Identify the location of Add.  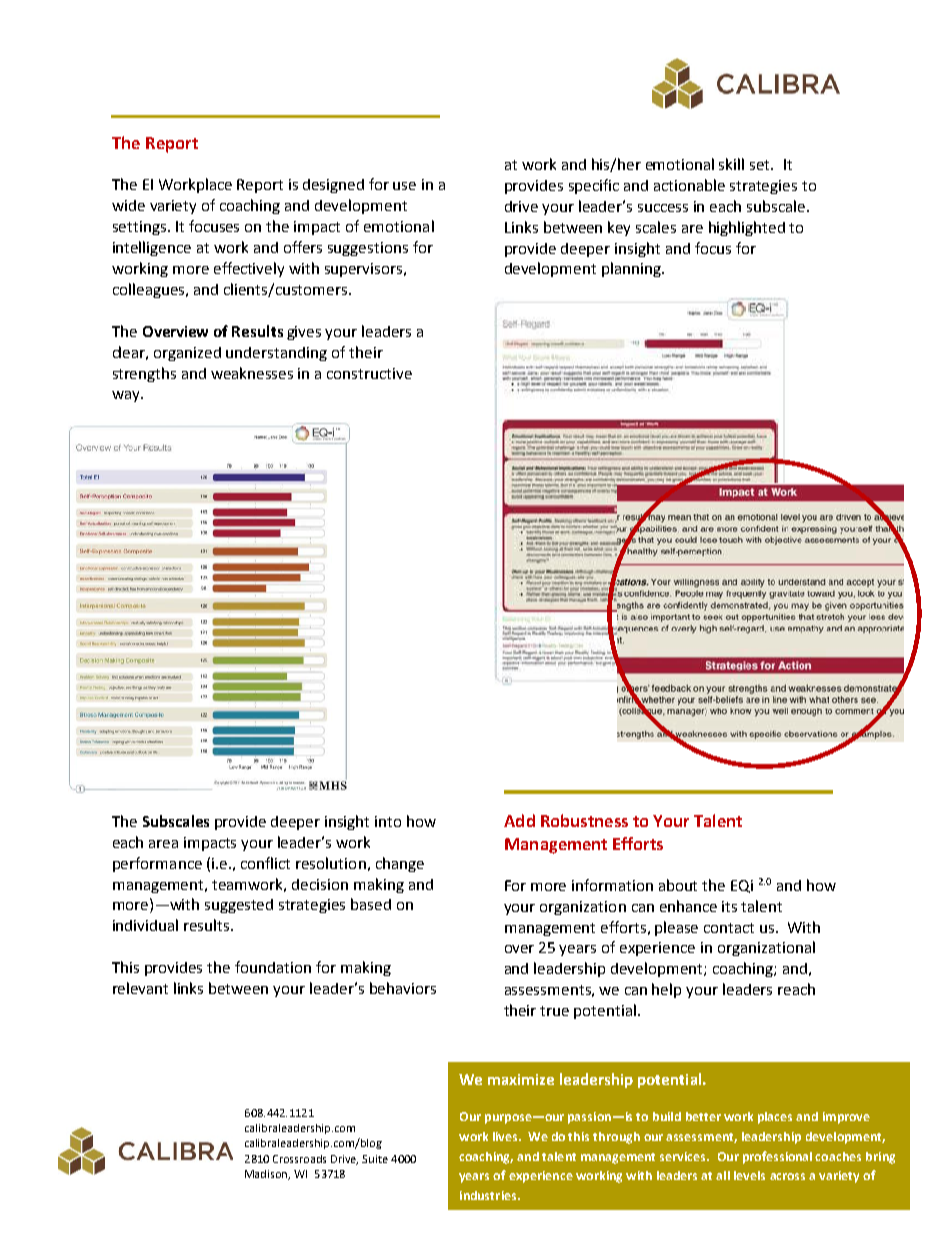
(519, 820).
